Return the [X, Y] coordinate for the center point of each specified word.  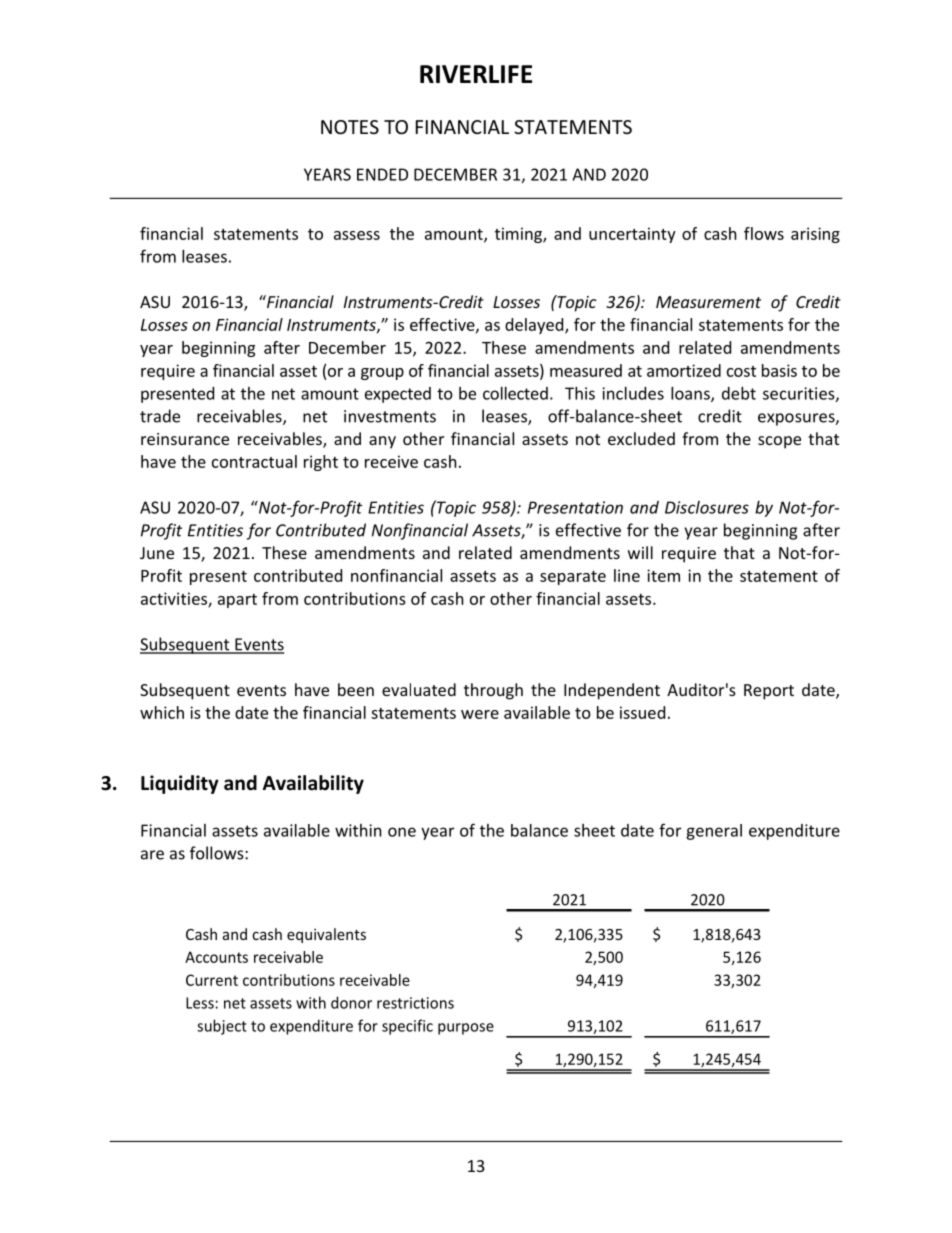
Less [200, 1003]
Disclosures [707, 507]
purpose [466, 1029]
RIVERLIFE [476, 74]
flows [764, 233]
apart [237, 601]
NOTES [350, 127]
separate [573, 578]
